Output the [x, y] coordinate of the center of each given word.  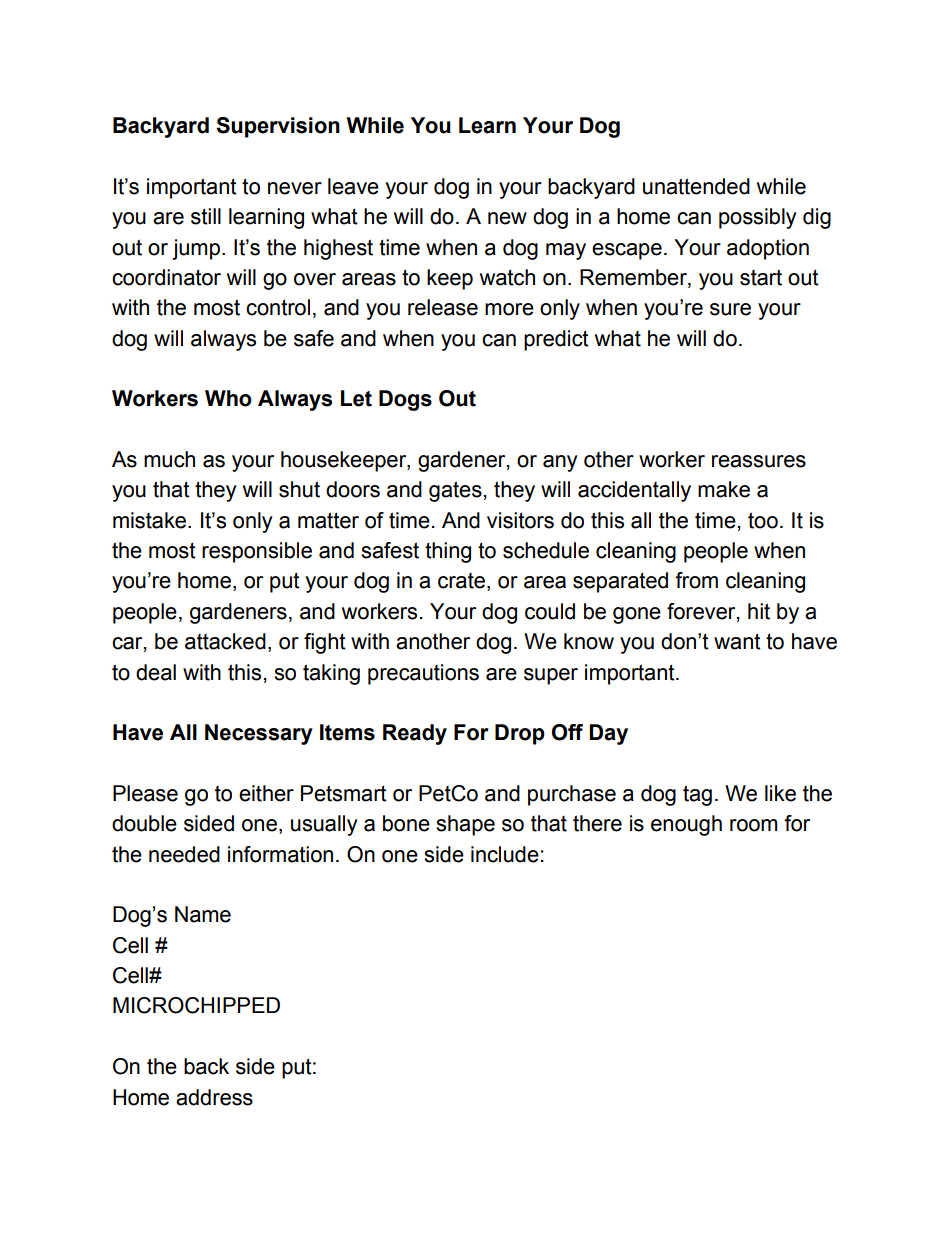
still [206, 216]
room [753, 825]
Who [228, 398]
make [724, 489]
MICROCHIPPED [196, 1005]
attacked [225, 641]
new [507, 218]
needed [184, 854]
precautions [423, 674]
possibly [757, 218]
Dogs [405, 400]
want [737, 642]
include [505, 854]
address [214, 1097]
